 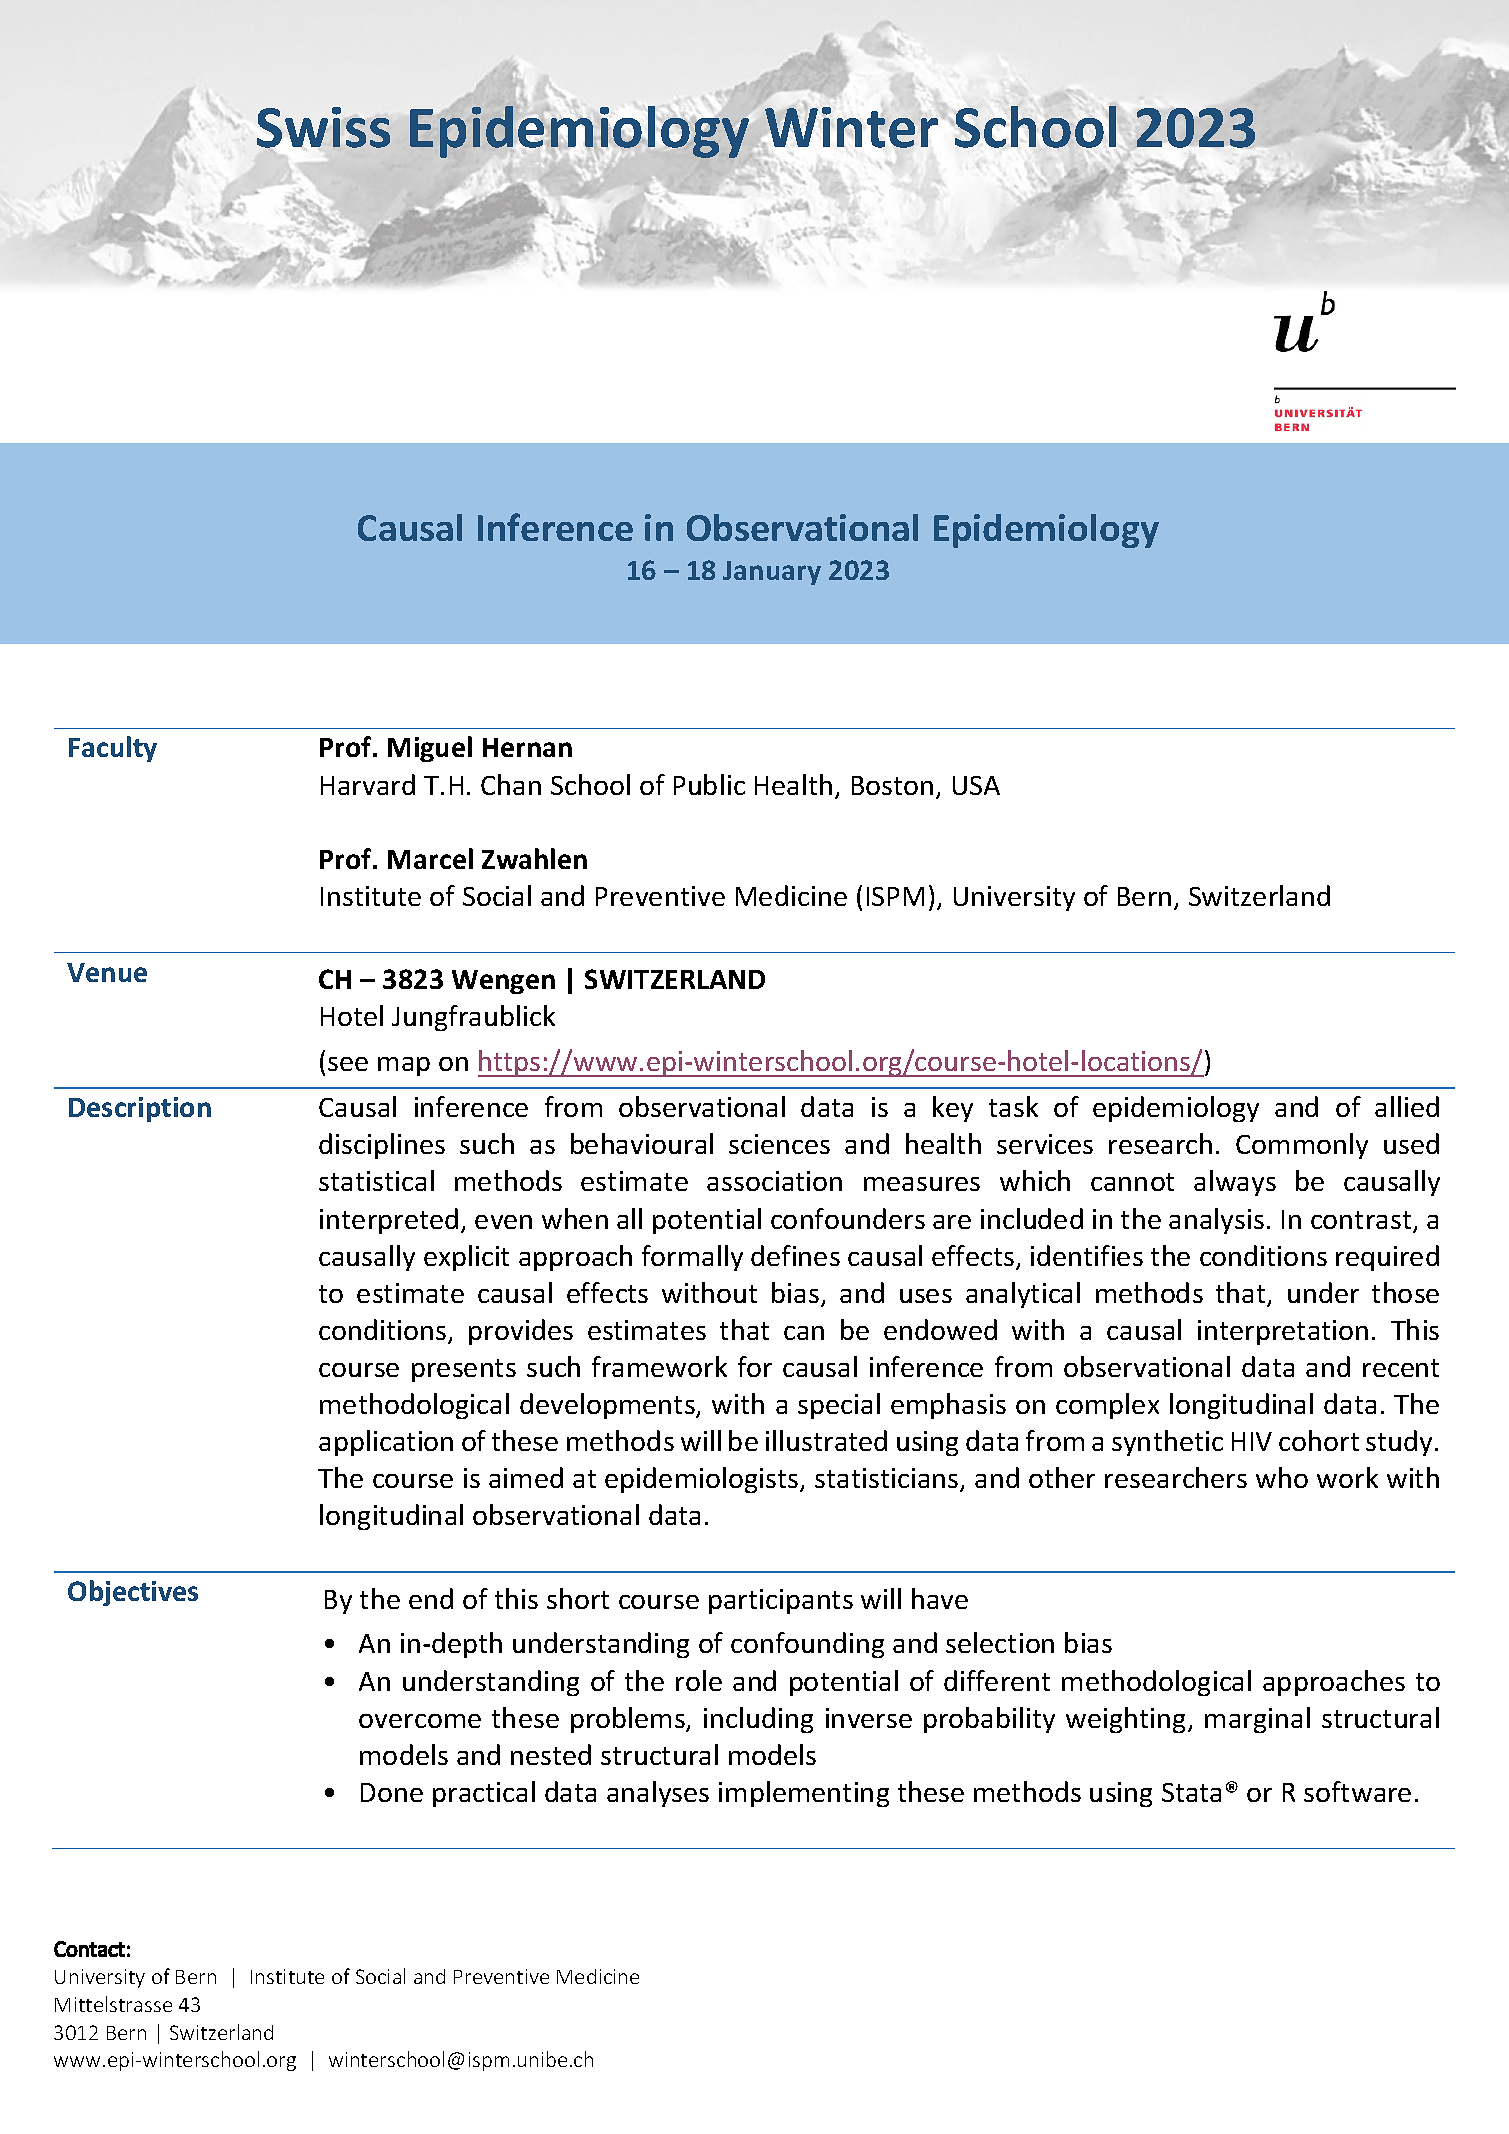 What do you see at coordinates (779, 1144) in the screenshot?
I see `sciences` at bounding box center [779, 1144].
